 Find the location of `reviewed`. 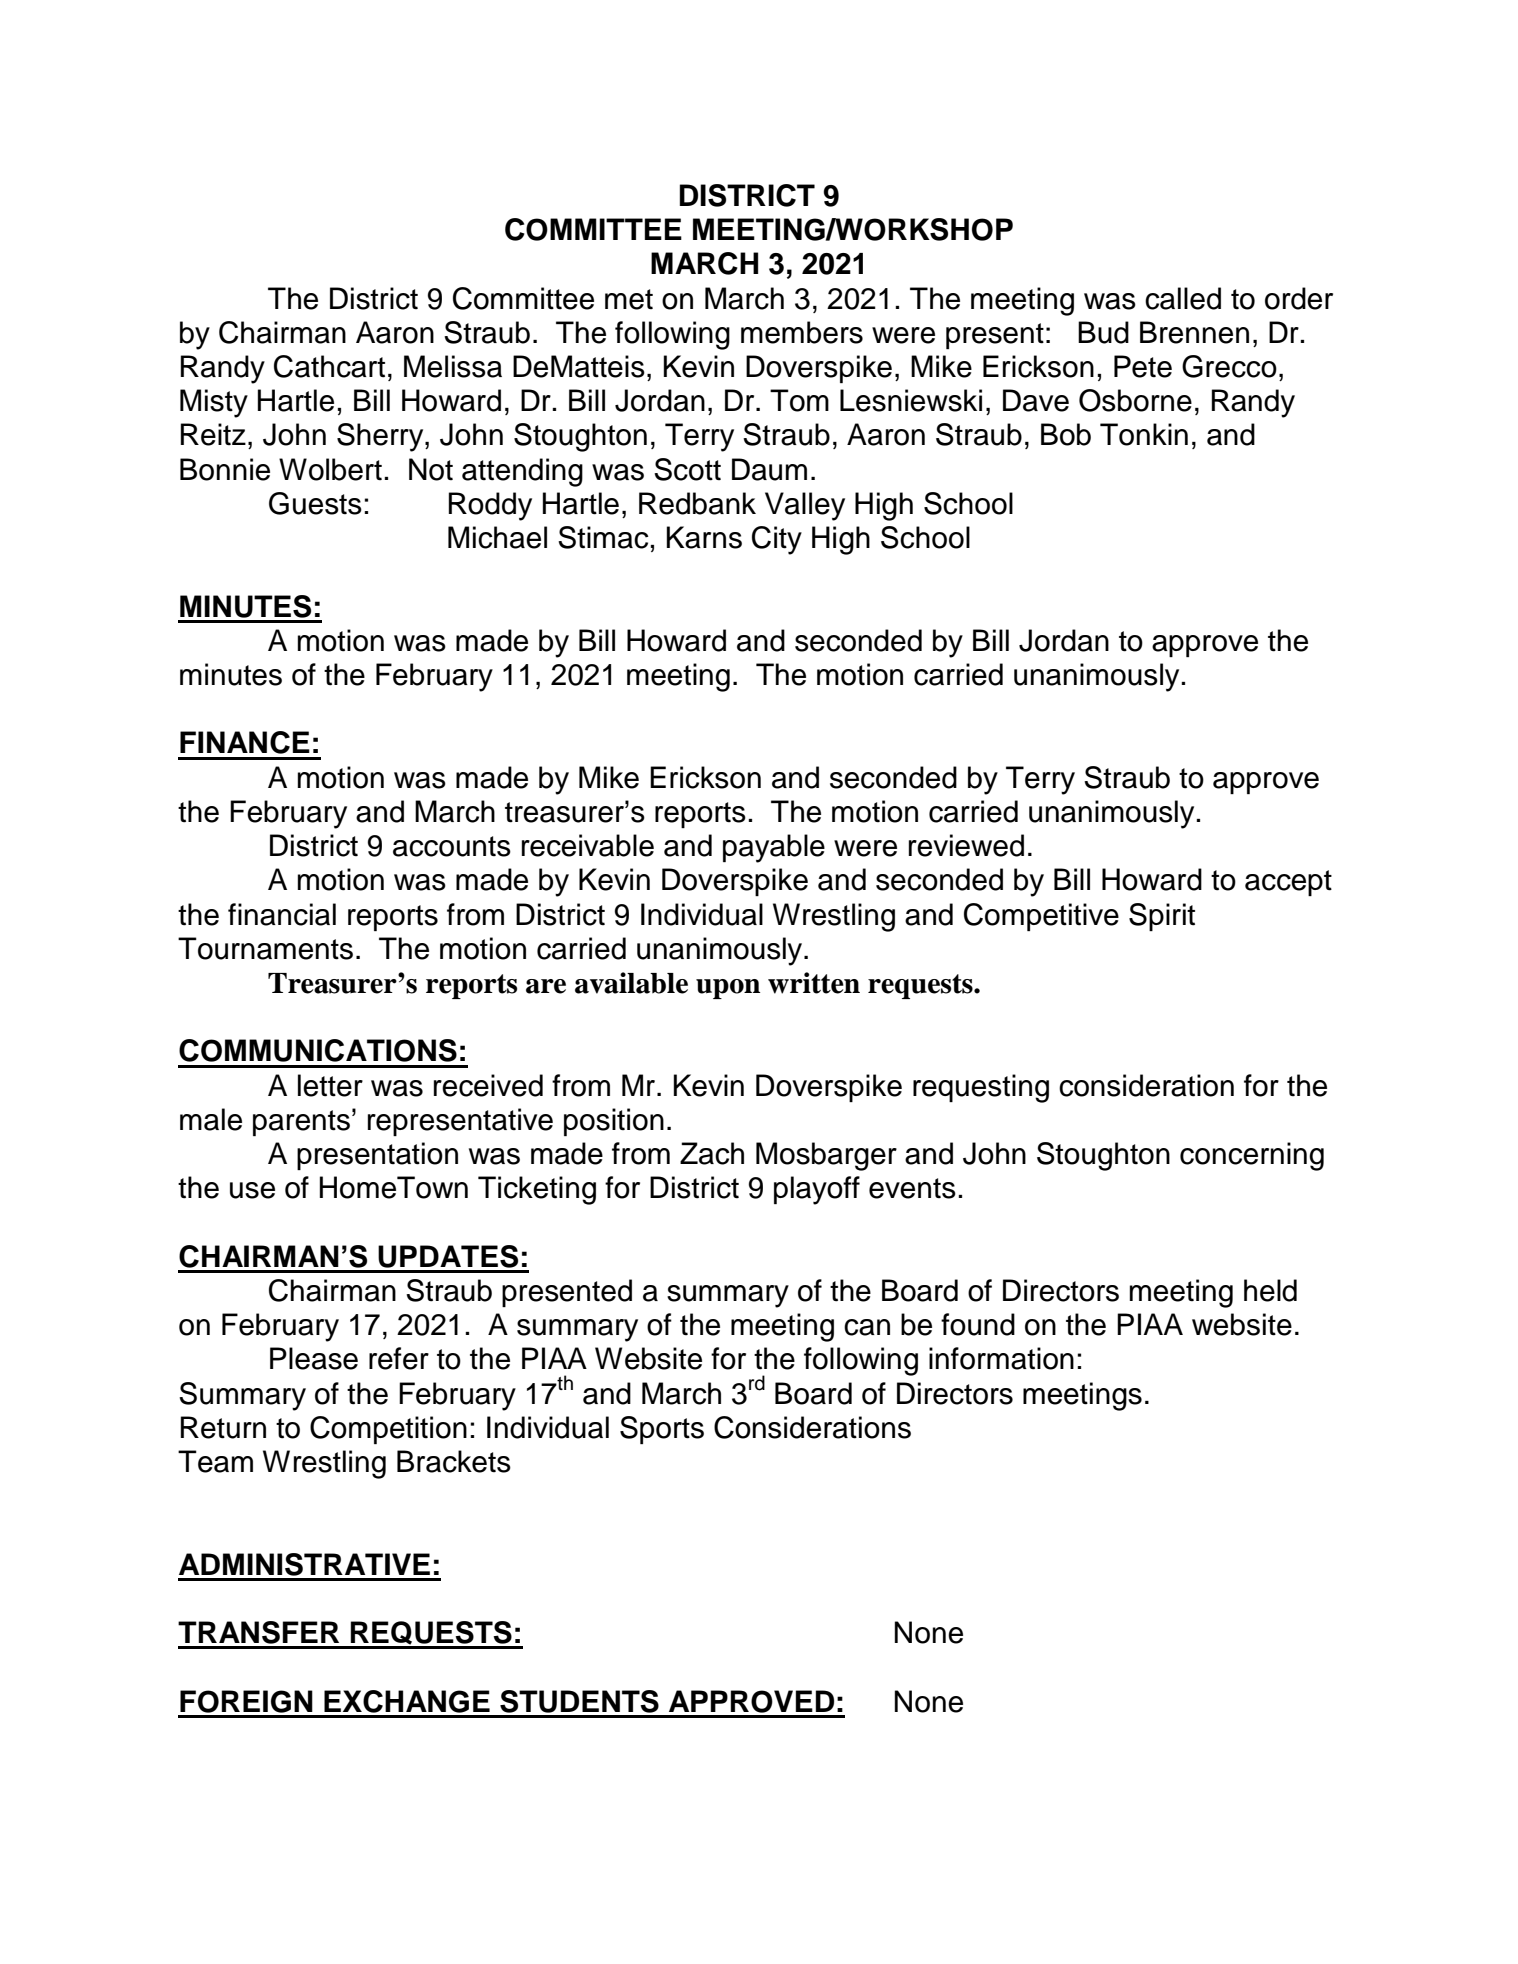

reviewed is located at coordinates (966, 845).
